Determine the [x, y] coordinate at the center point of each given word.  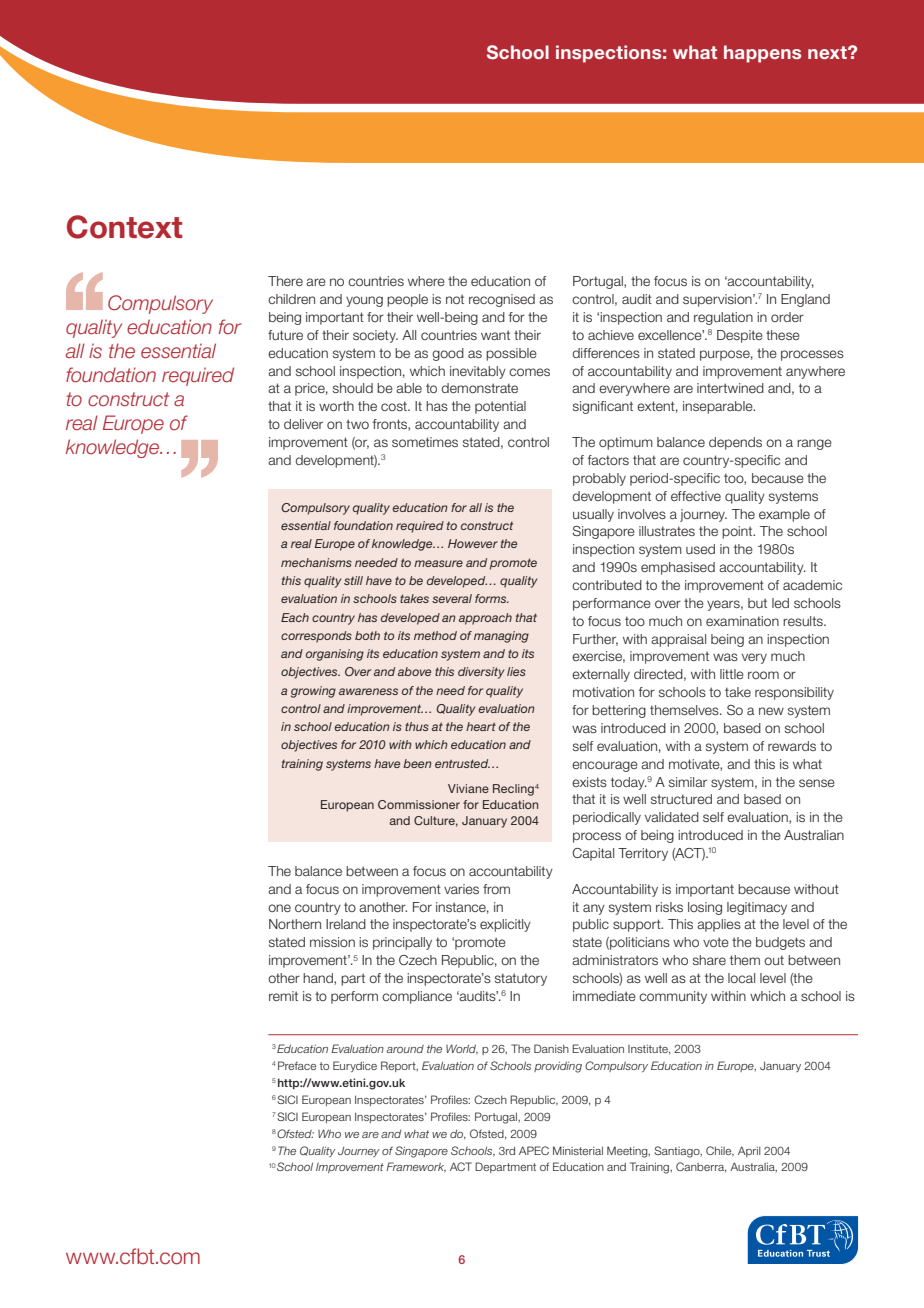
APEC [534, 1150]
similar [688, 782]
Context [124, 227]
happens [762, 54]
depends [735, 443]
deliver [303, 424]
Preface [297, 1065]
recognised [502, 300]
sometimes [425, 442]
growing [313, 692]
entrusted [462, 763]
